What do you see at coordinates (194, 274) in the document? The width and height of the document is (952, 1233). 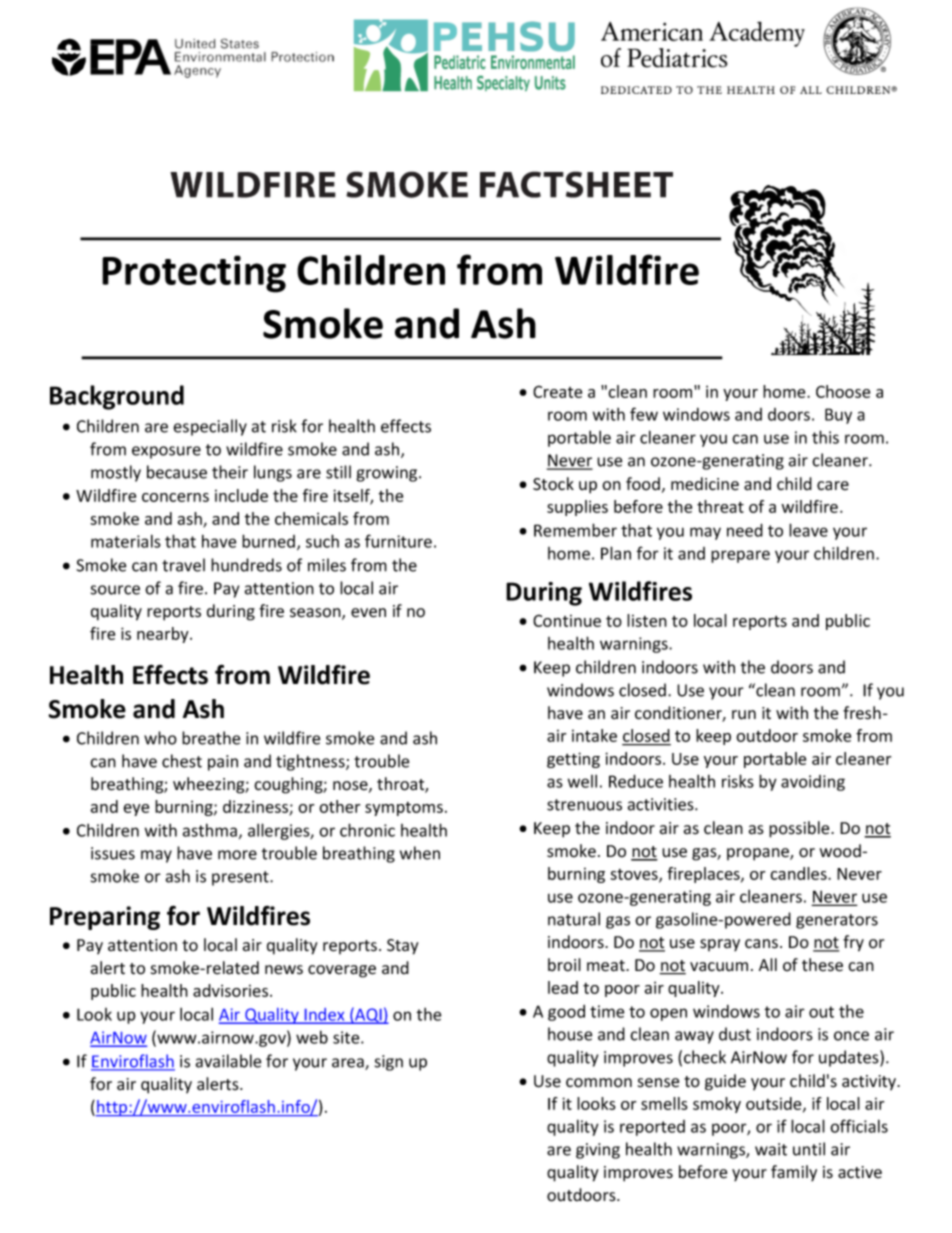 I see `Protecting` at bounding box center [194, 274].
